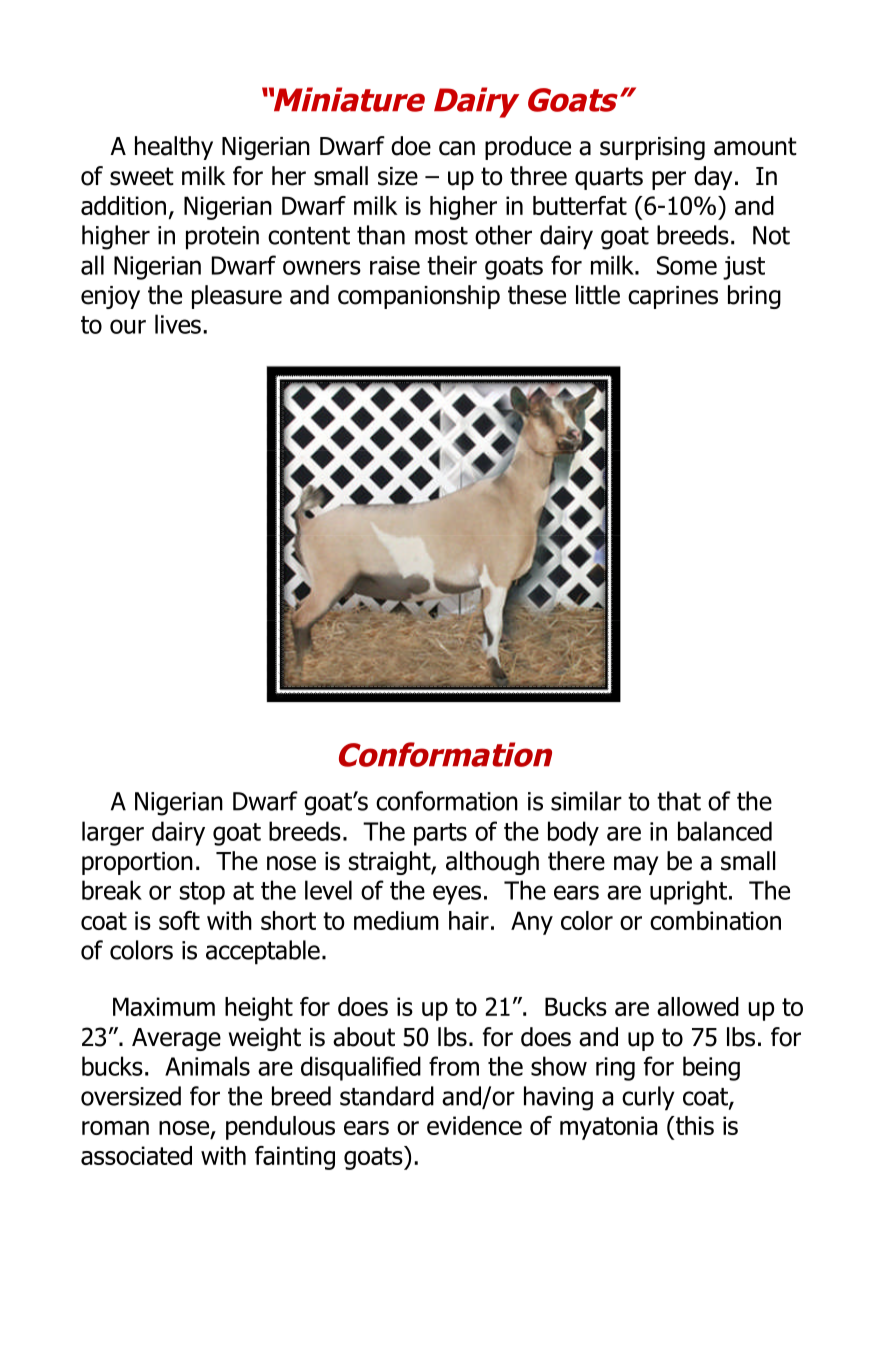 The height and width of the image is (1372, 887). What do you see at coordinates (113, 833) in the image?
I see `larger` at bounding box center [113, 833].
